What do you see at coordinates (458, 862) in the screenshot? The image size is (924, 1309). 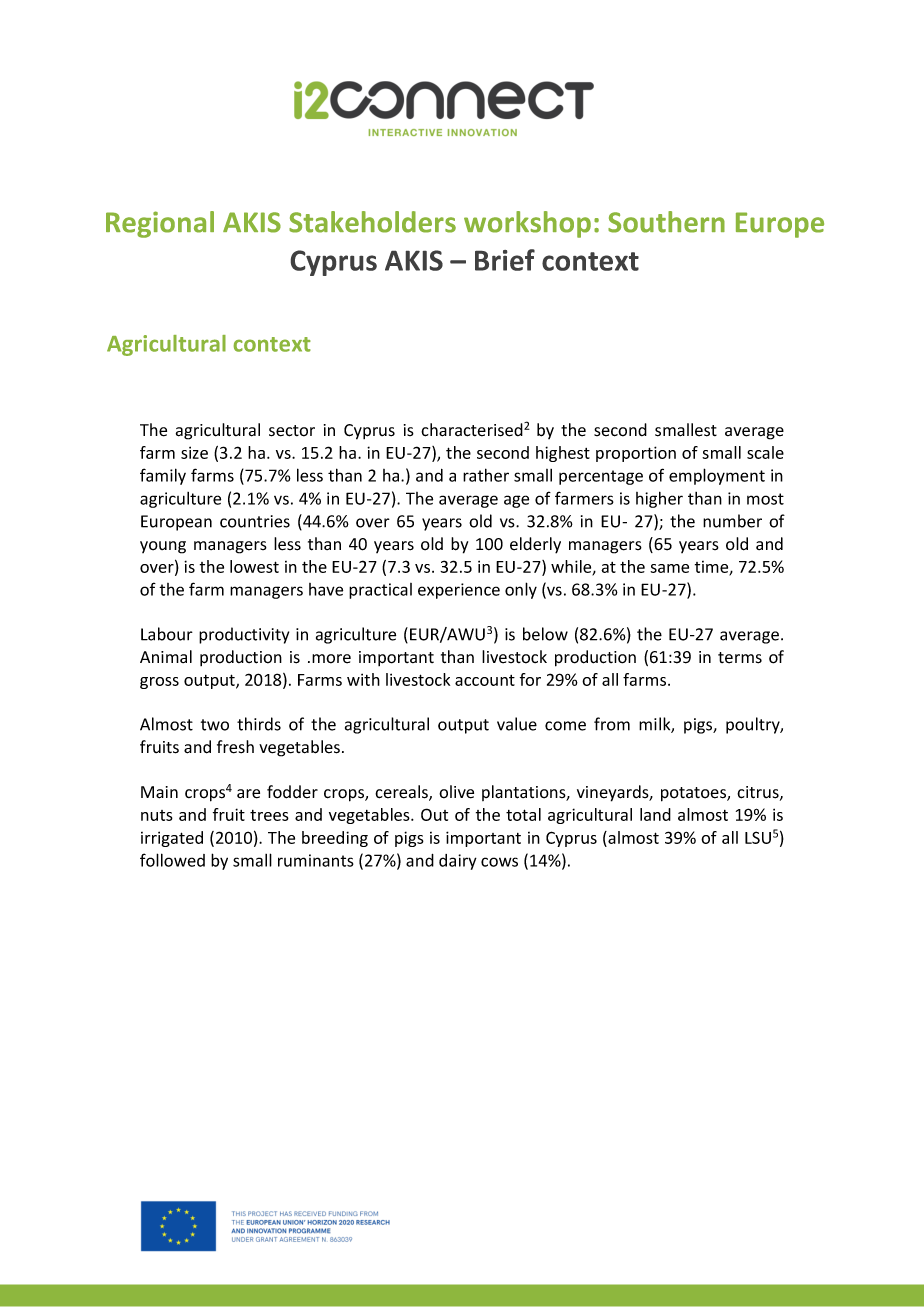 I see `dairy` at bounding box center [458, 862].
